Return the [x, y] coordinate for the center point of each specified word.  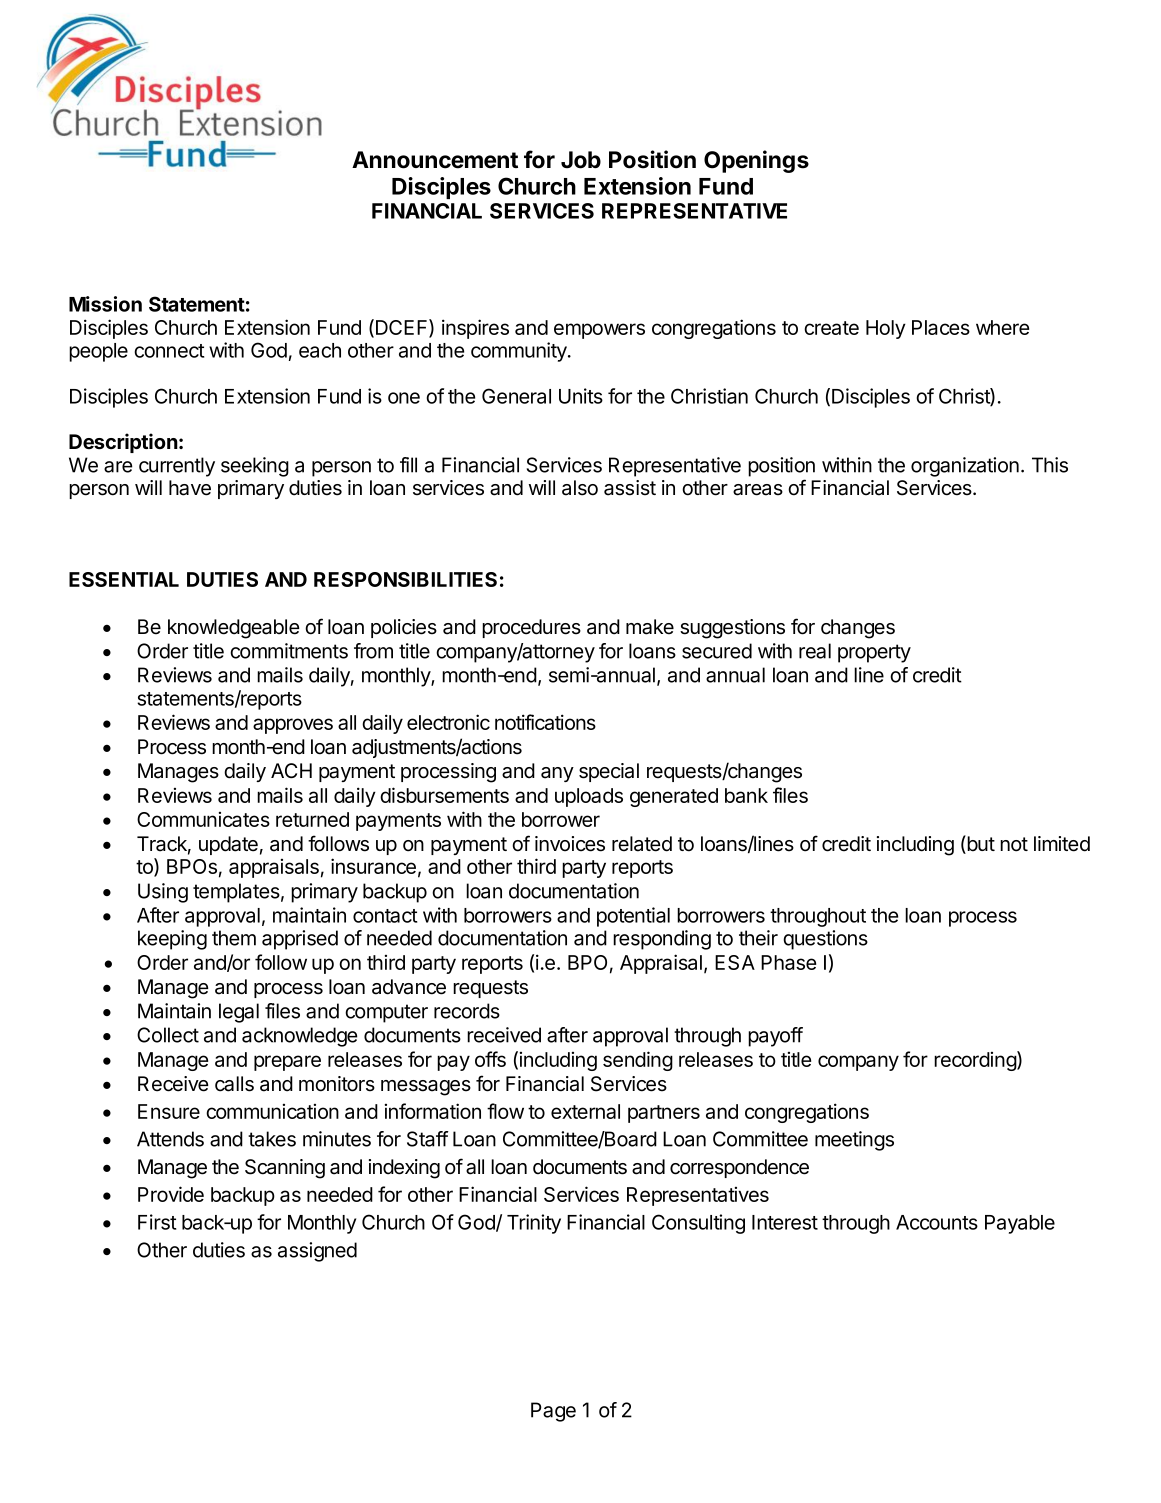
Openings [756, 161]
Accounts [937, 1222]
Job [581, 160]
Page [553, 1412]
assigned [317, 1252]
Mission [105, 304]
